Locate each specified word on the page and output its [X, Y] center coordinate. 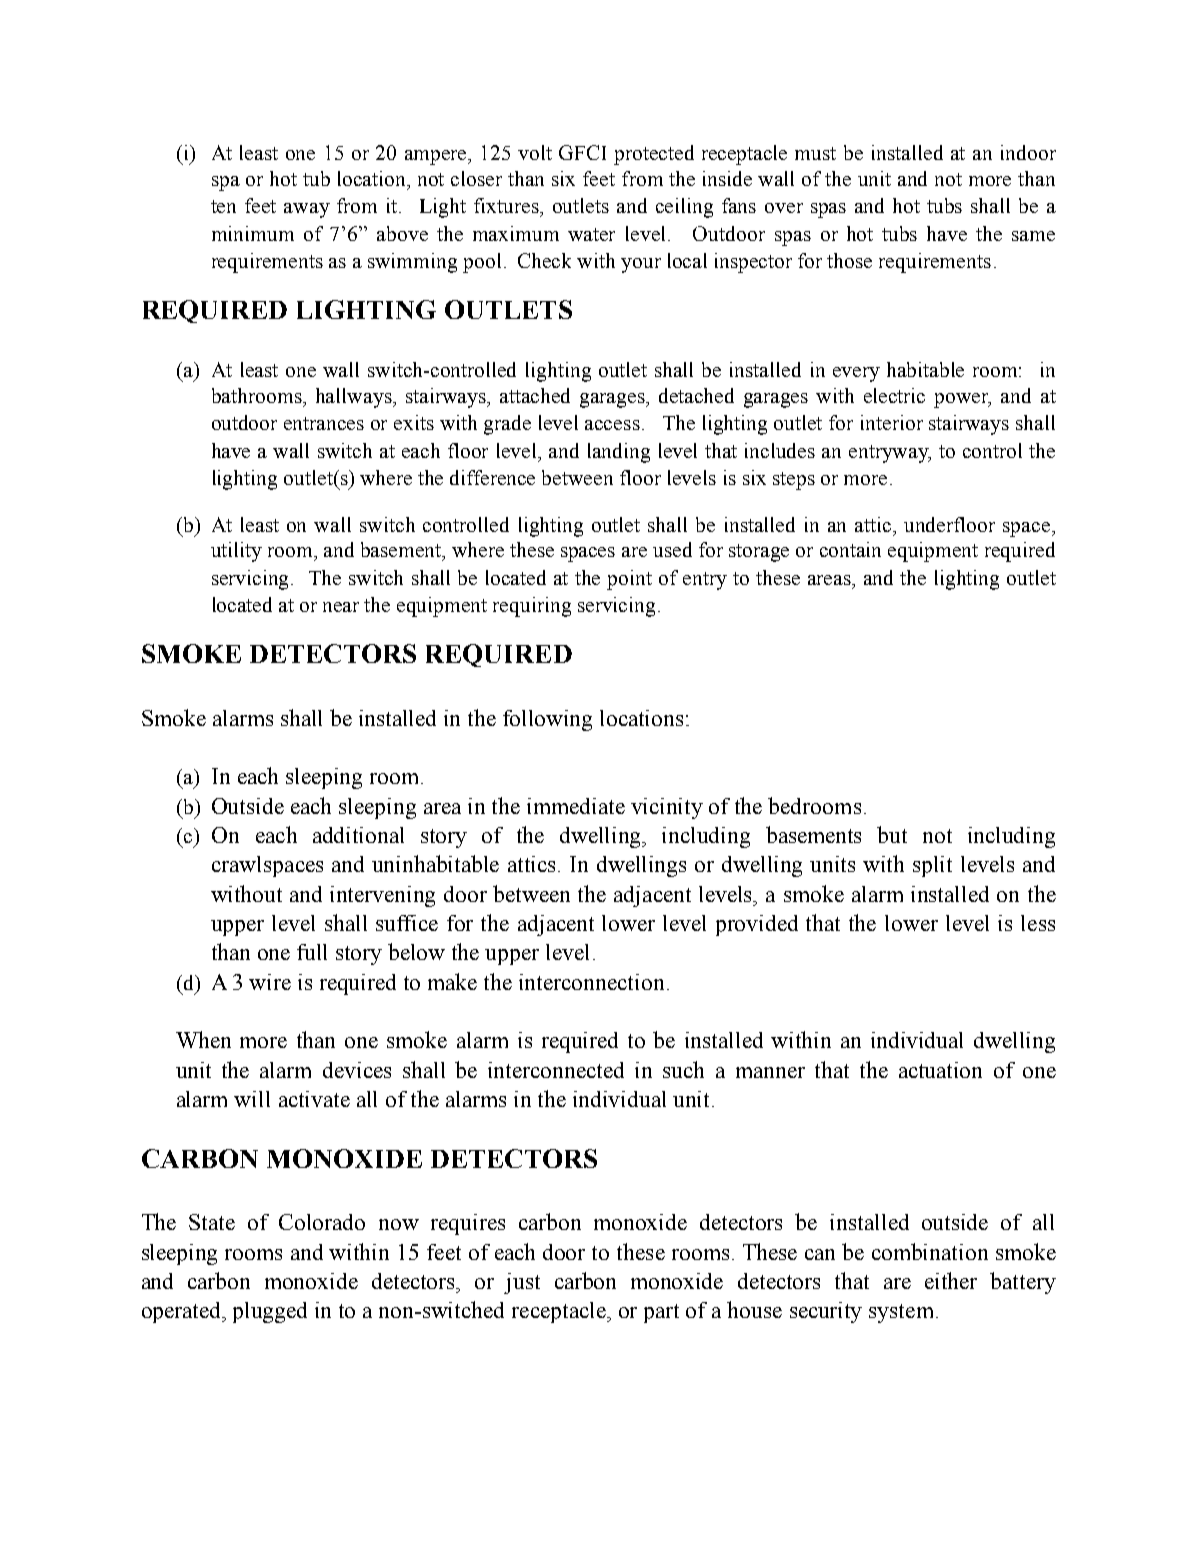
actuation [940, 1070]
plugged [270, 1312]
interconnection [591, 982]
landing [619, 453]
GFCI [582, 152]
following [547, 720]
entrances [324, 423]
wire [270, 982]
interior [892, 422]
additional [358, 835]
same [1033, 236]
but [892, 834]
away [307, 210]
